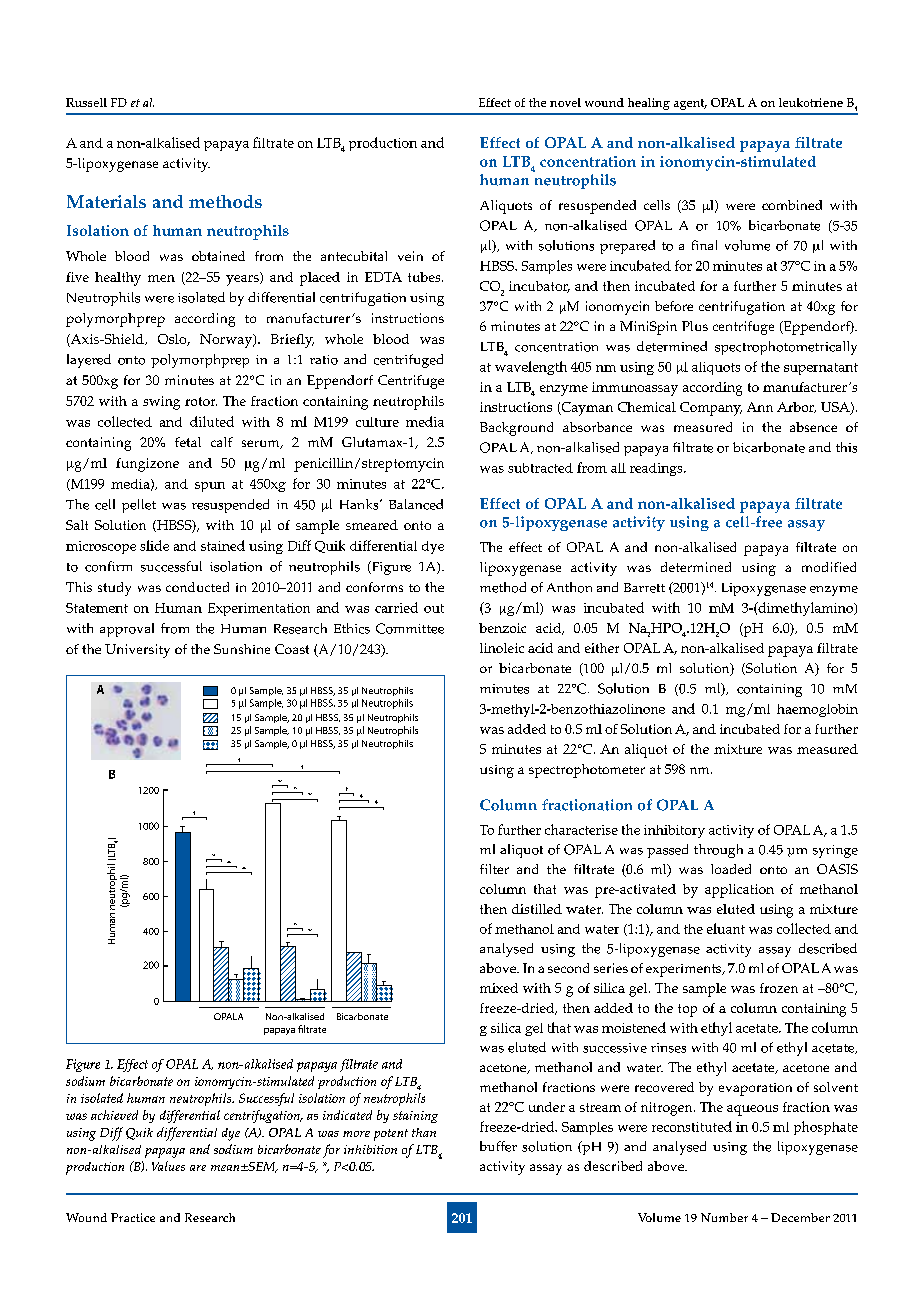  What do you see at coordinates (792, 205) in the image?
I see `combined` at bounding box center [792, 205].
